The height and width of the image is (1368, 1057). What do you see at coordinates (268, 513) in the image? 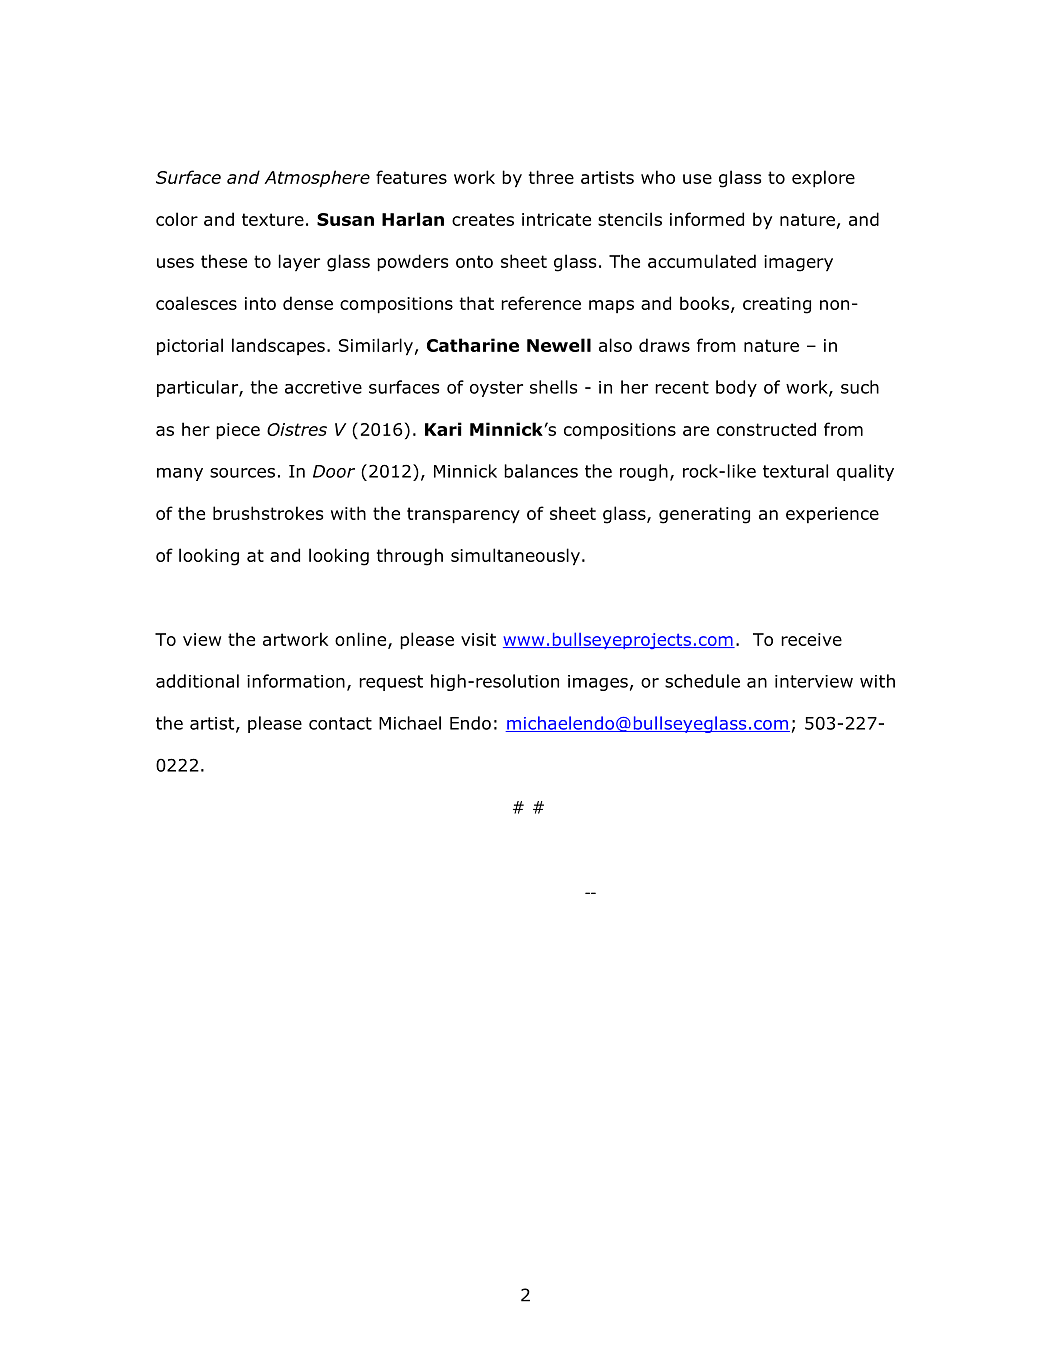
I see `brushstrokes` at bounding box center [268, 513].
